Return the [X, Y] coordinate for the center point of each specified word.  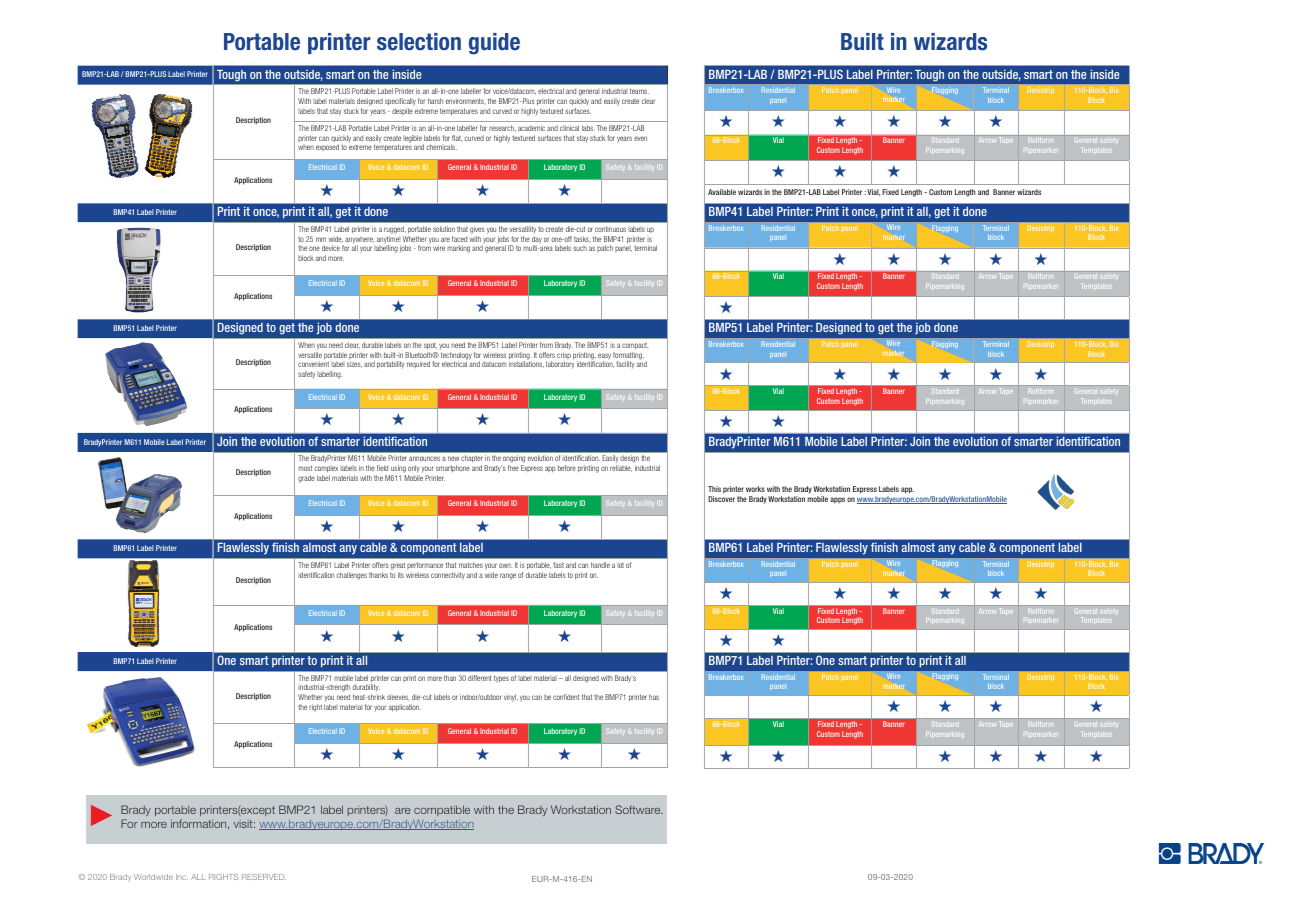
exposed [327, 147]
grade [306, 479]
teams [639, 91]
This [714, 489]
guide [494, 44]
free [513, 468]
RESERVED [264, 877]
